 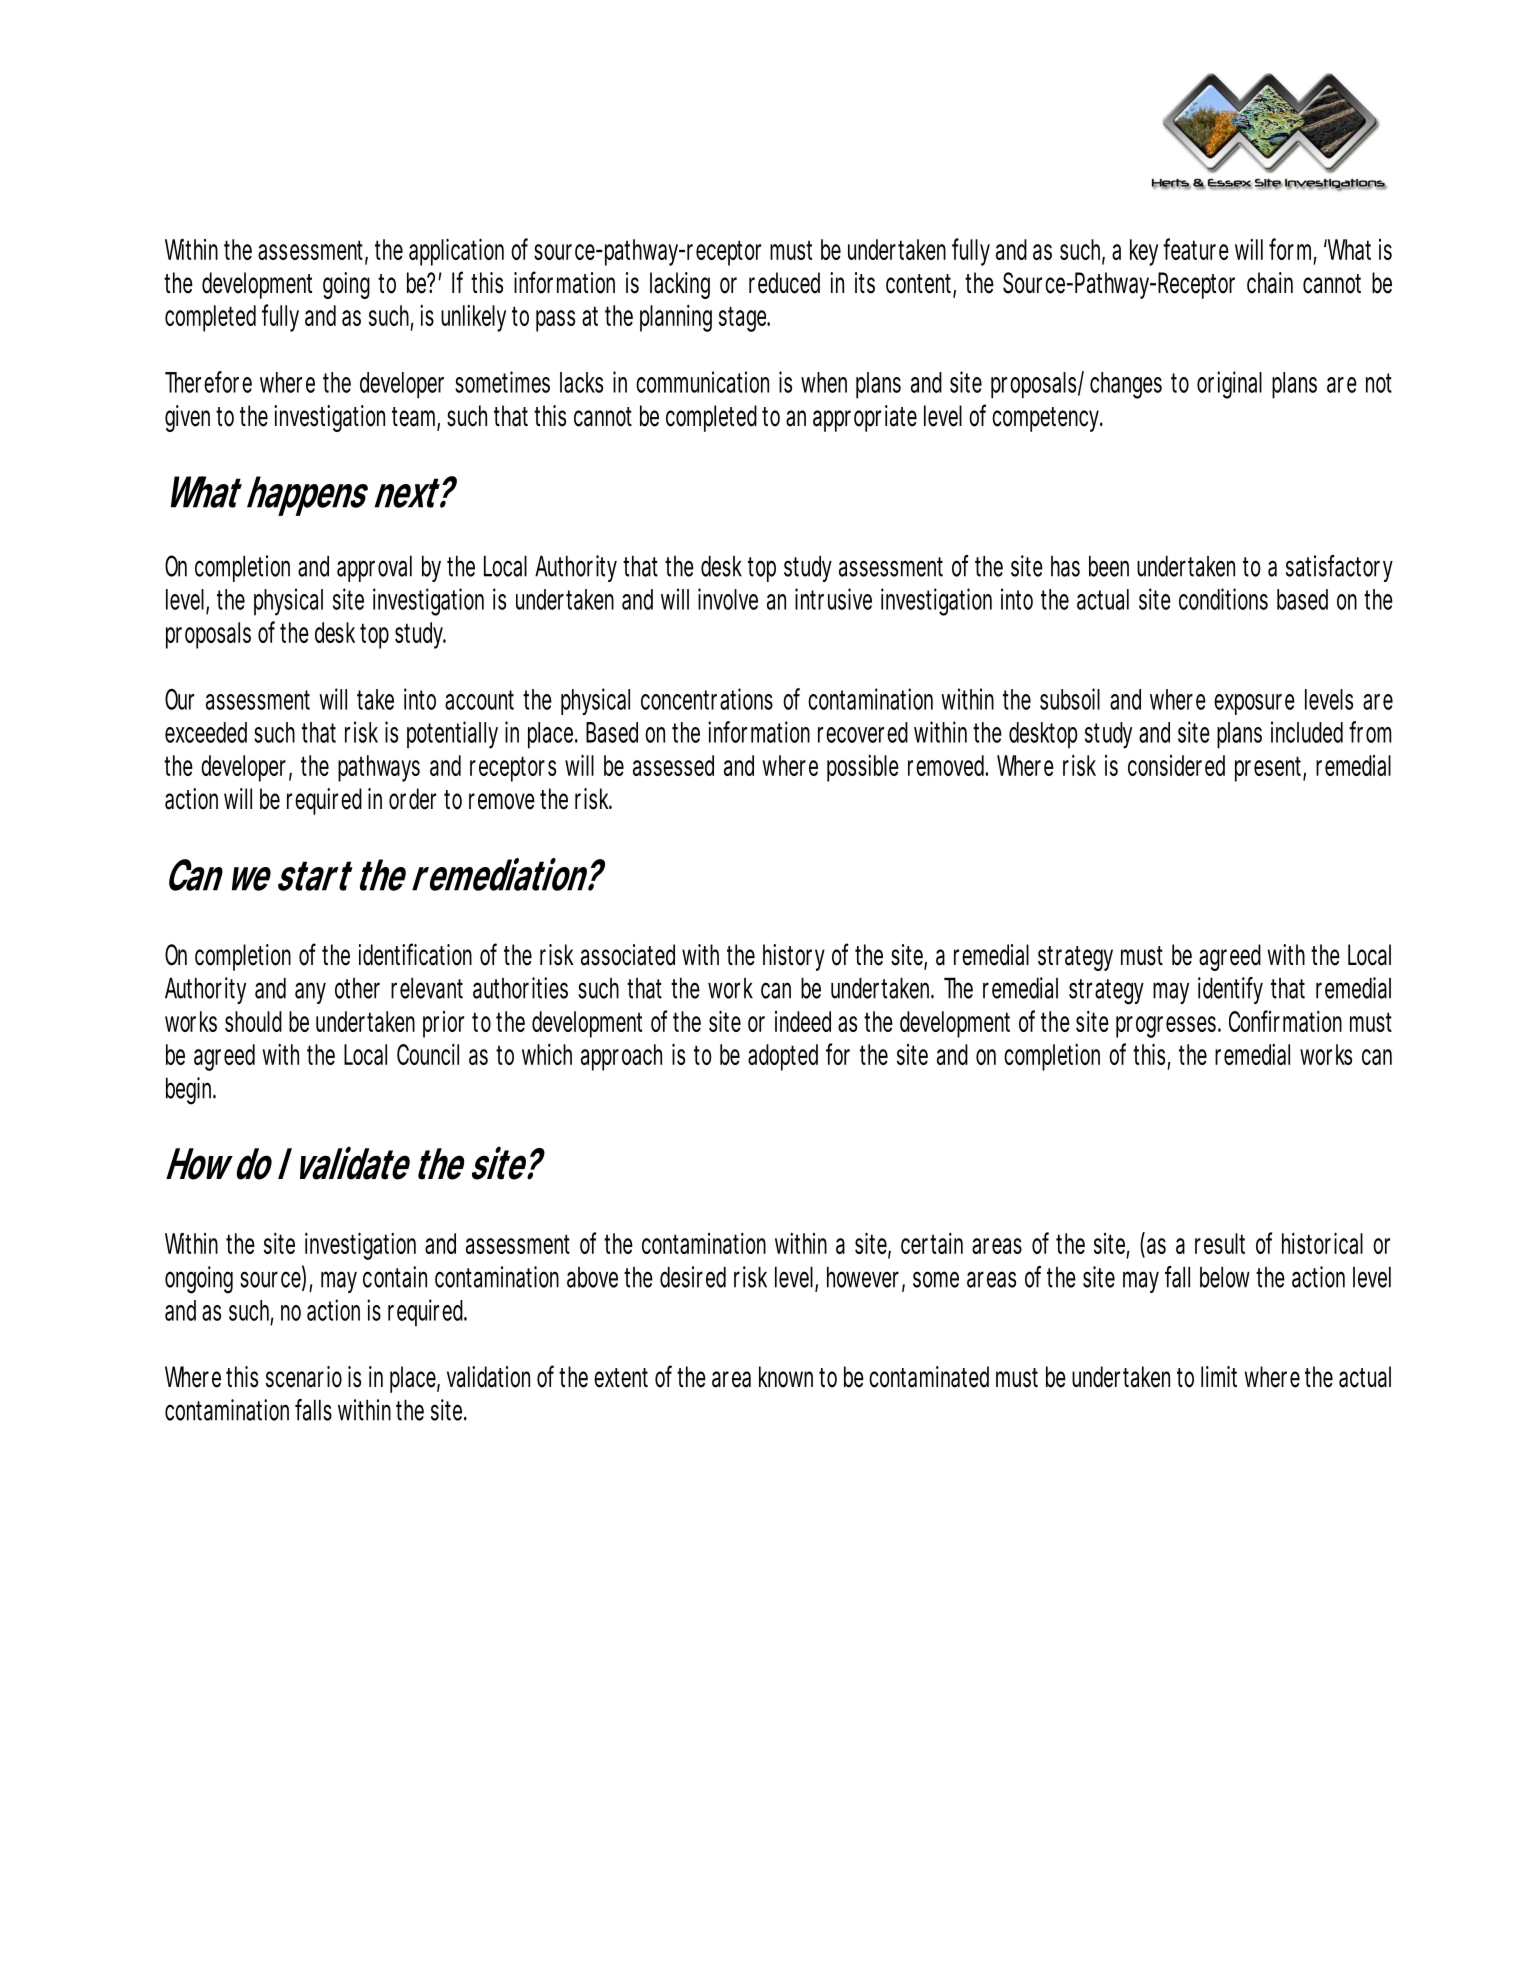 What do you see at coordinates (1168, 1027) in the screenshot?
I see `progresses` at bounding box center [1168, 1027].
